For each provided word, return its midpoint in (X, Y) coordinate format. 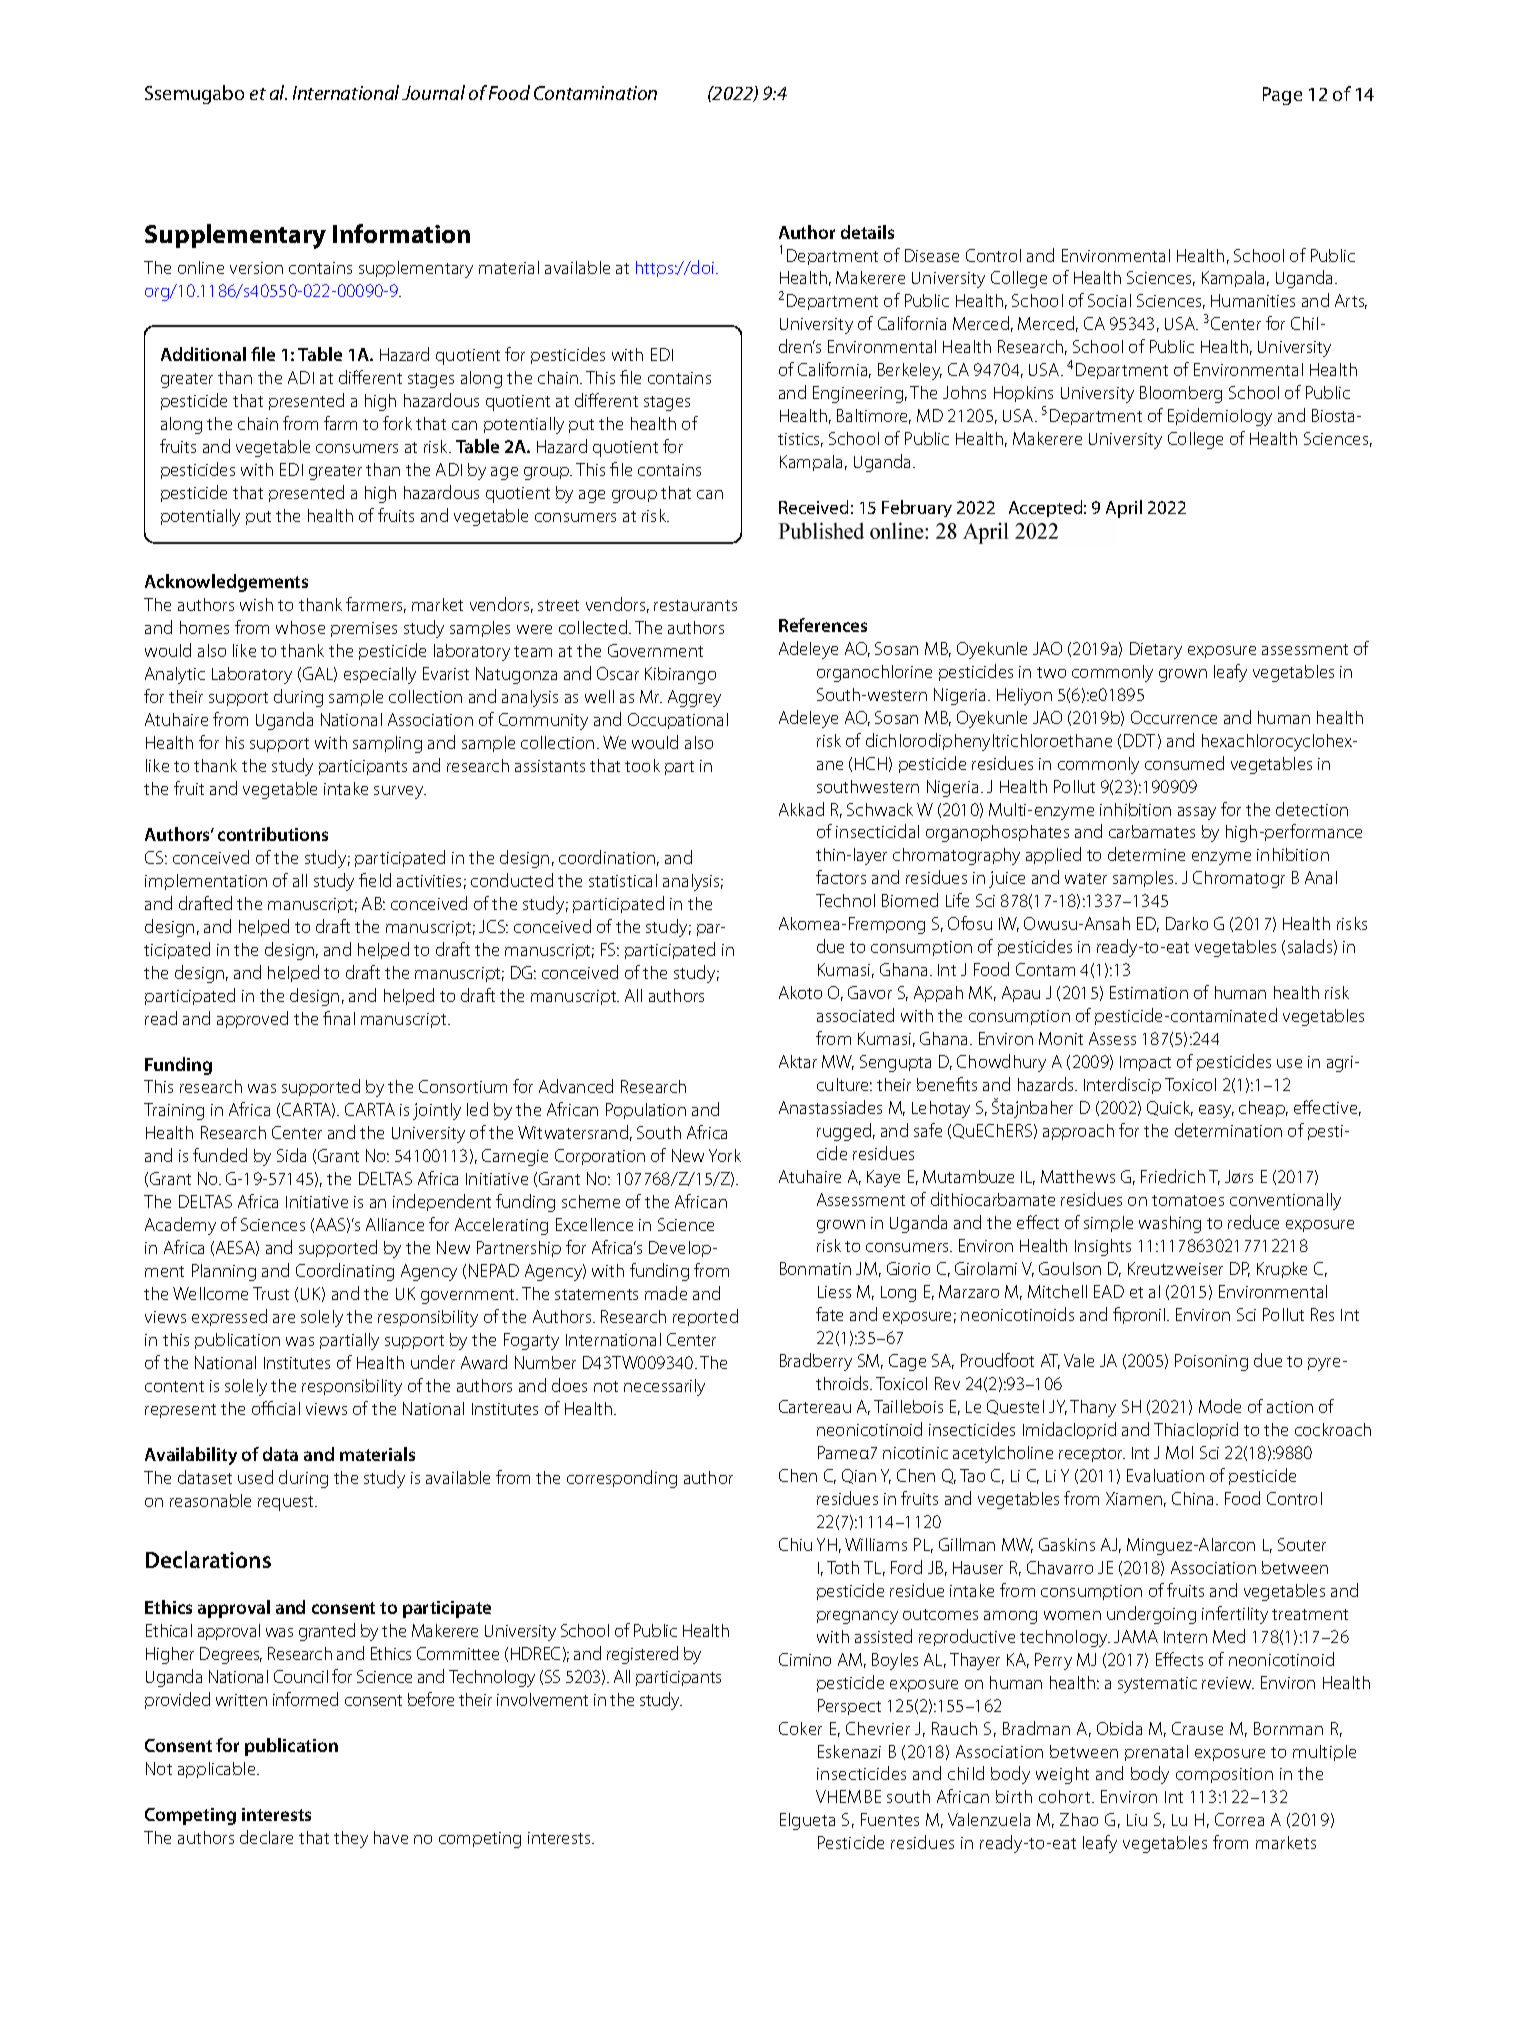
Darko (1187, 923)
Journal (433, 92)
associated (855, 1015)
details (867, 232)
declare (266, 1837)
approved (252, 1019)
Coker (800, 1728)
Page (1282, 96)
